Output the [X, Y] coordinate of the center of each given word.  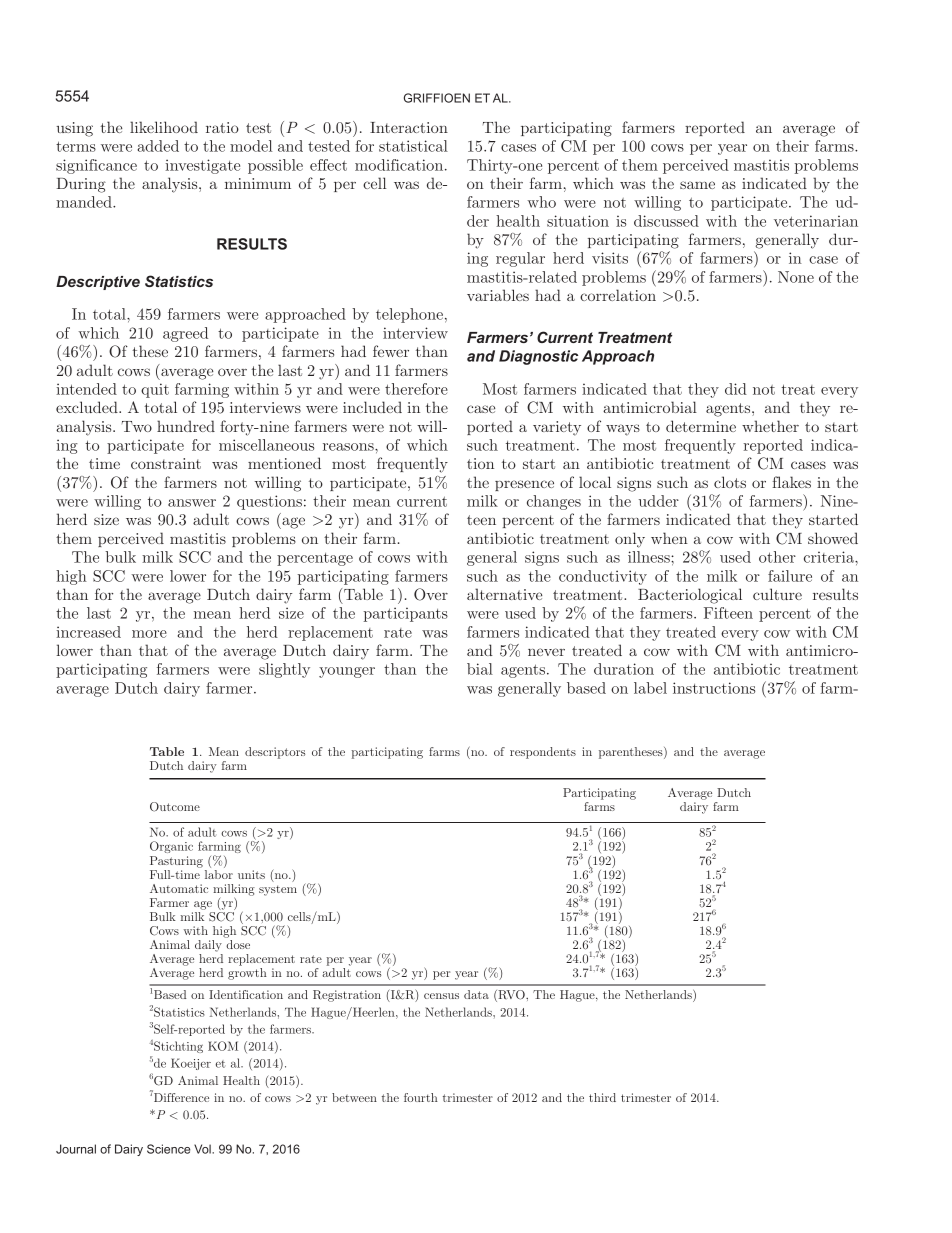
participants [405, 614]
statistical [413, 146]
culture [777, 594]
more [149, 634]
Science [168, 1149]
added [158, 146]
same [697, 185]
